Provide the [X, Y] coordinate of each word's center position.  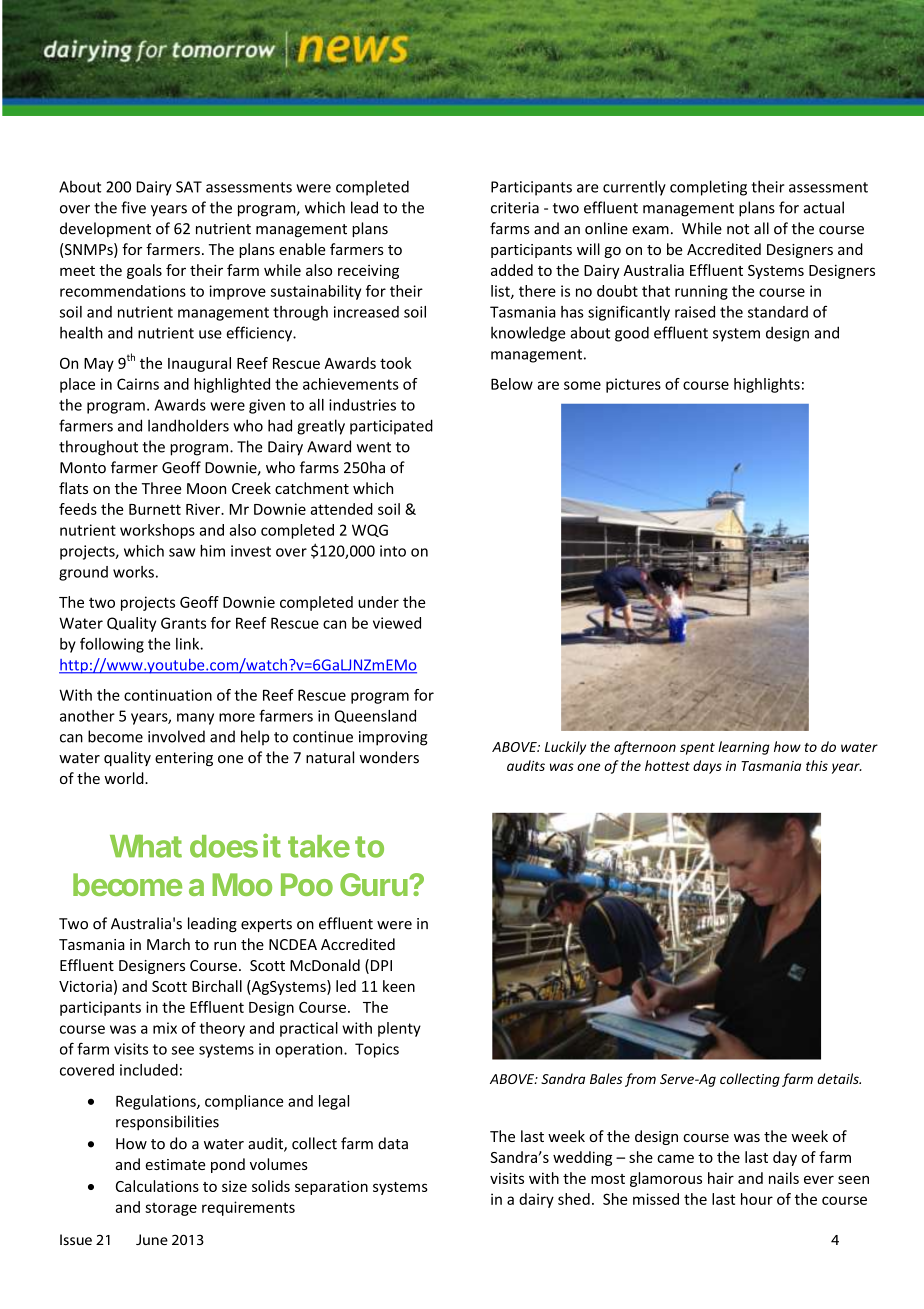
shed [574, 1199]
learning [744, 748]
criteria [515, 208]
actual [824, 207]
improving [393, 738]
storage [171, 1209]
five [133, 207]
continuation [168, 695]
